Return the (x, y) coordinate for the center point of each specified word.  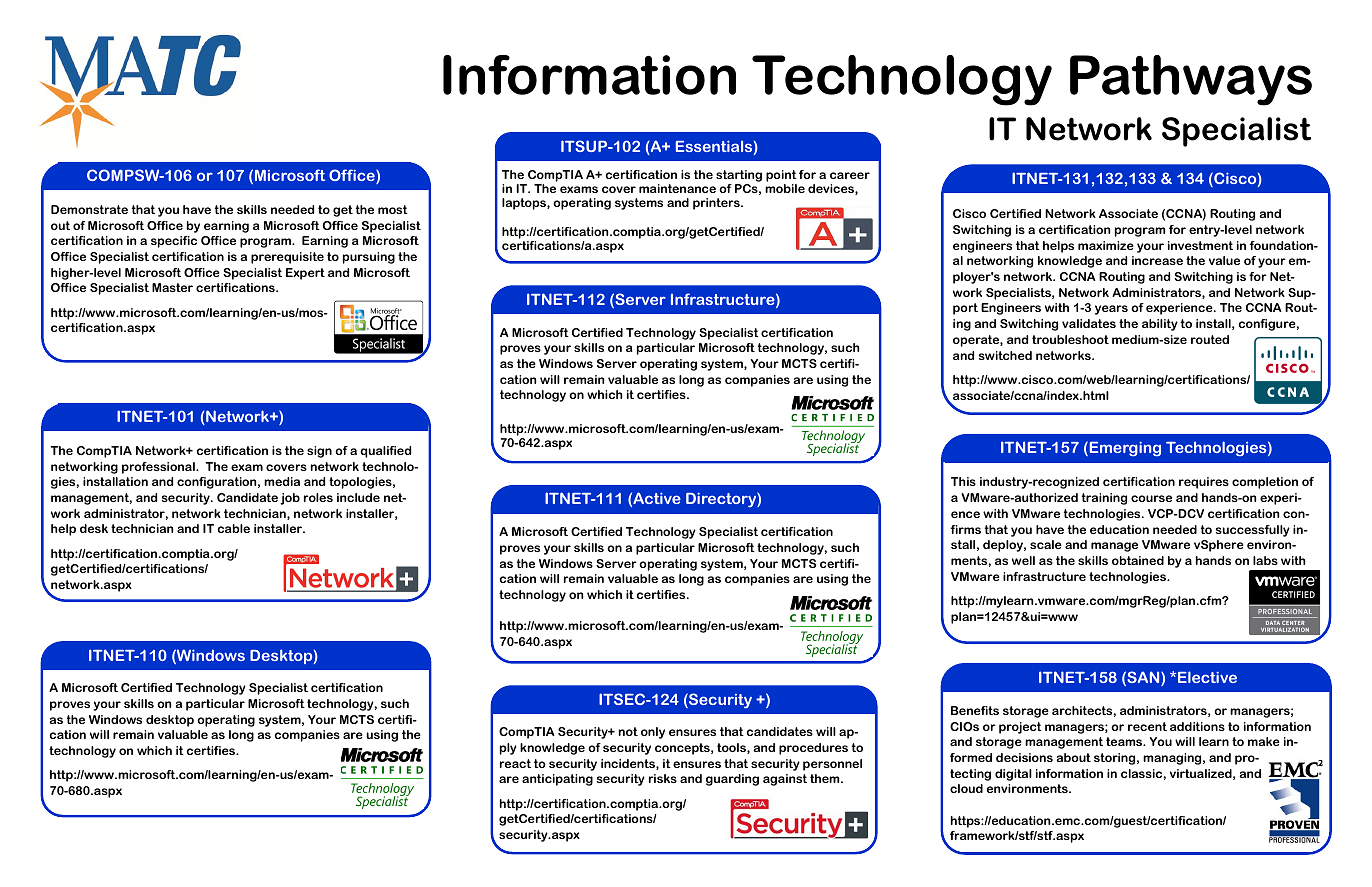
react (515, 763)
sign (319, 452)
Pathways (1191, 80)
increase (1157, 260)
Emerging (1124, 449)
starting (739, 176)
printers (717, 204)
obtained (1138, 560)
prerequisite (287, 258)
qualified (385, 452)
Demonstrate (89, 209)
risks (663, 778)
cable (234, 528)
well (1023, 560)
